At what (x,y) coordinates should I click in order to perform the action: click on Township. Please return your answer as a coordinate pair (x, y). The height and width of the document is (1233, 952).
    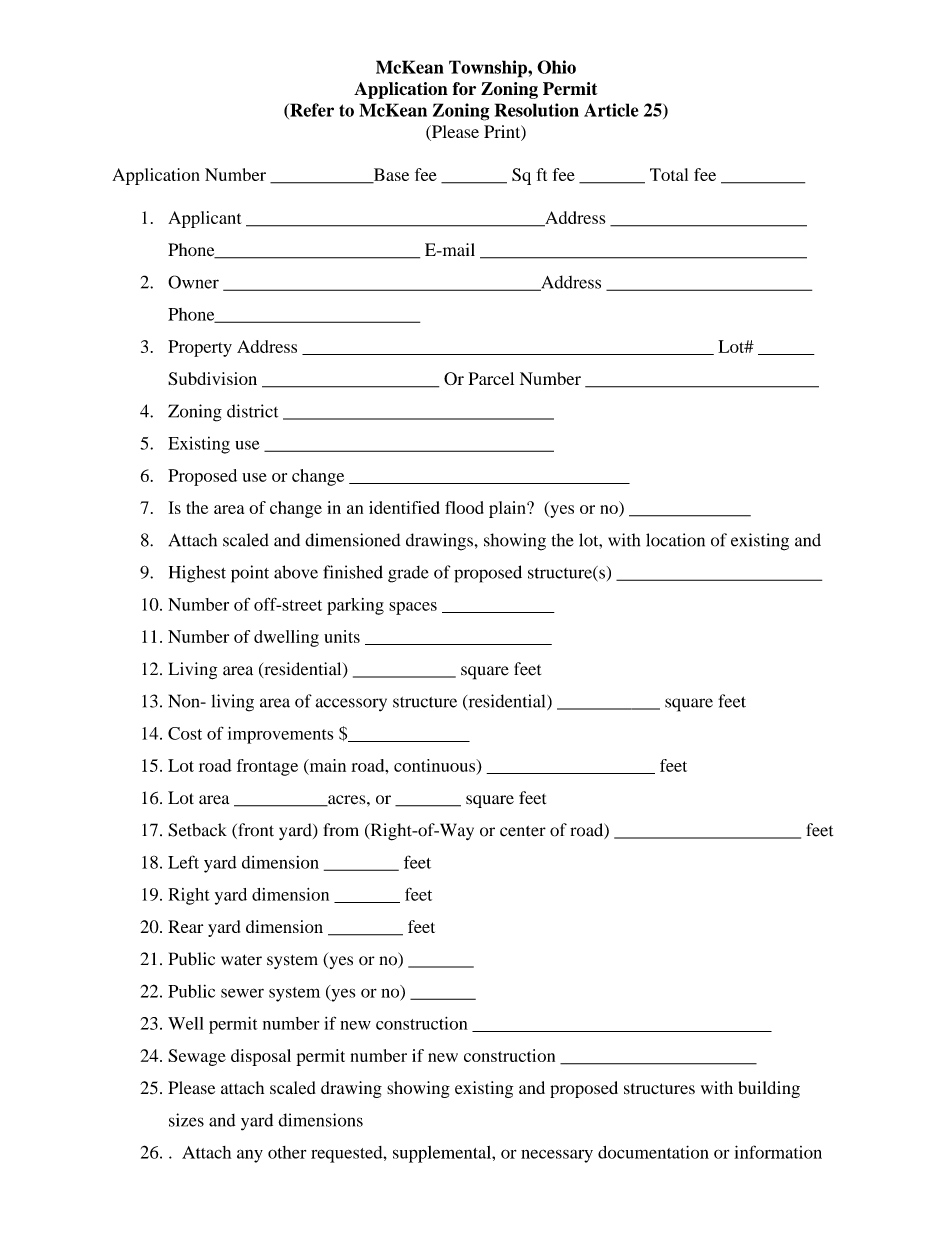
    Looking at the image, I should click on (489, 69).
